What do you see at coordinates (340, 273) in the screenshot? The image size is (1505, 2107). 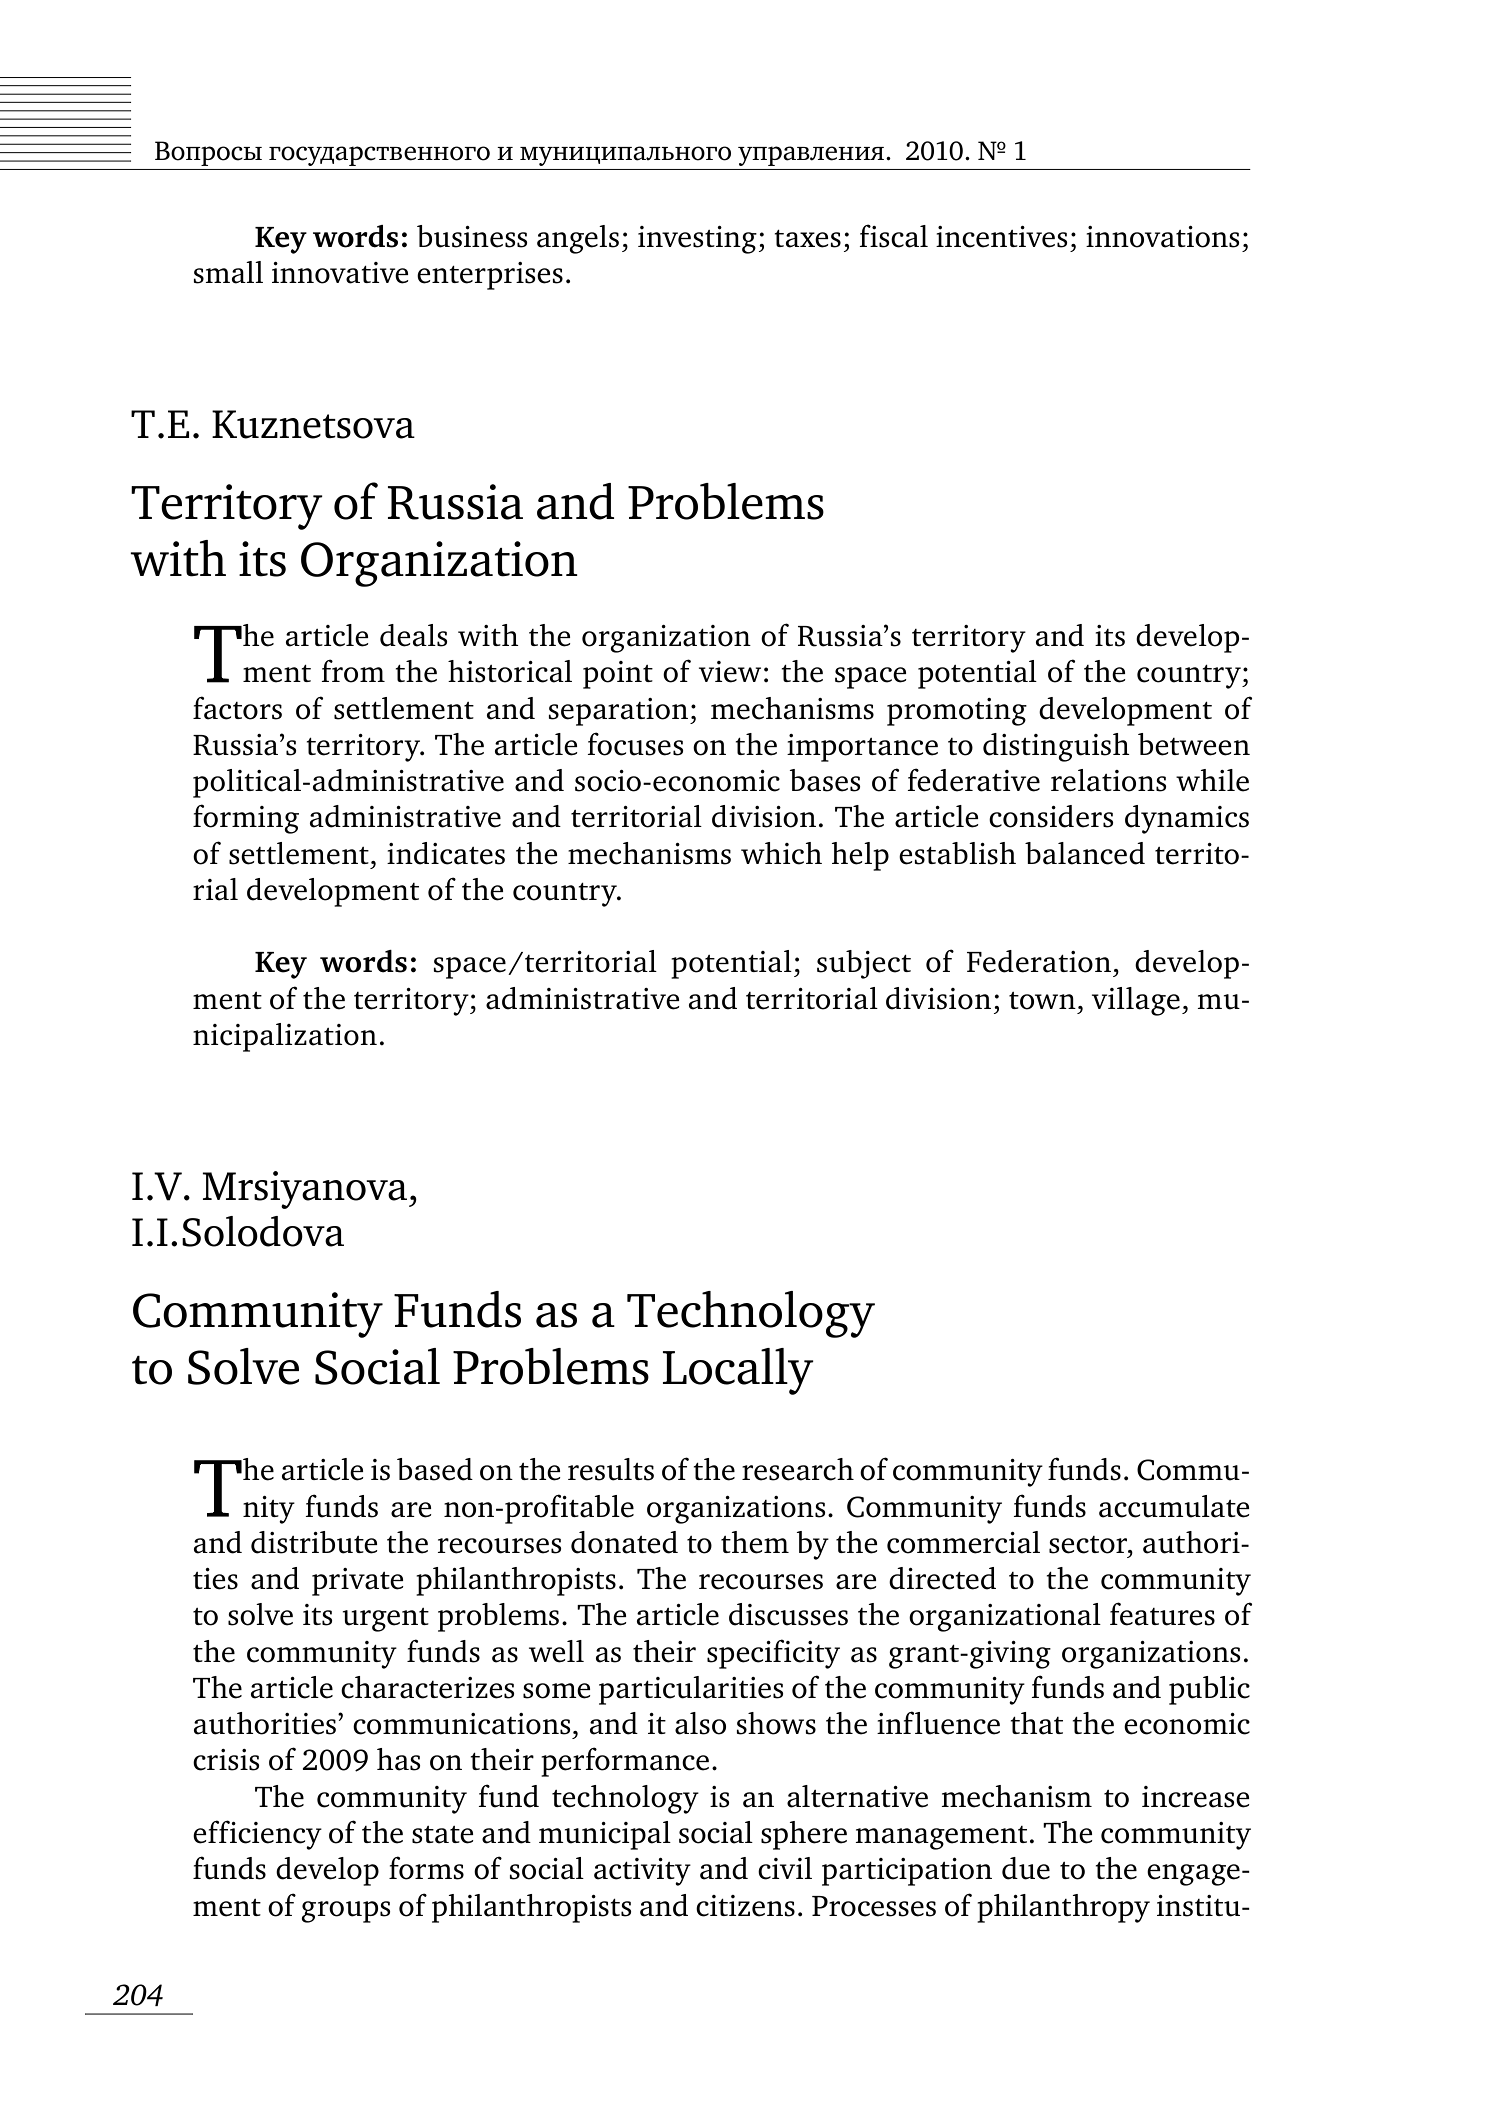 I see `innovative` at bounding box center [340, 273].
